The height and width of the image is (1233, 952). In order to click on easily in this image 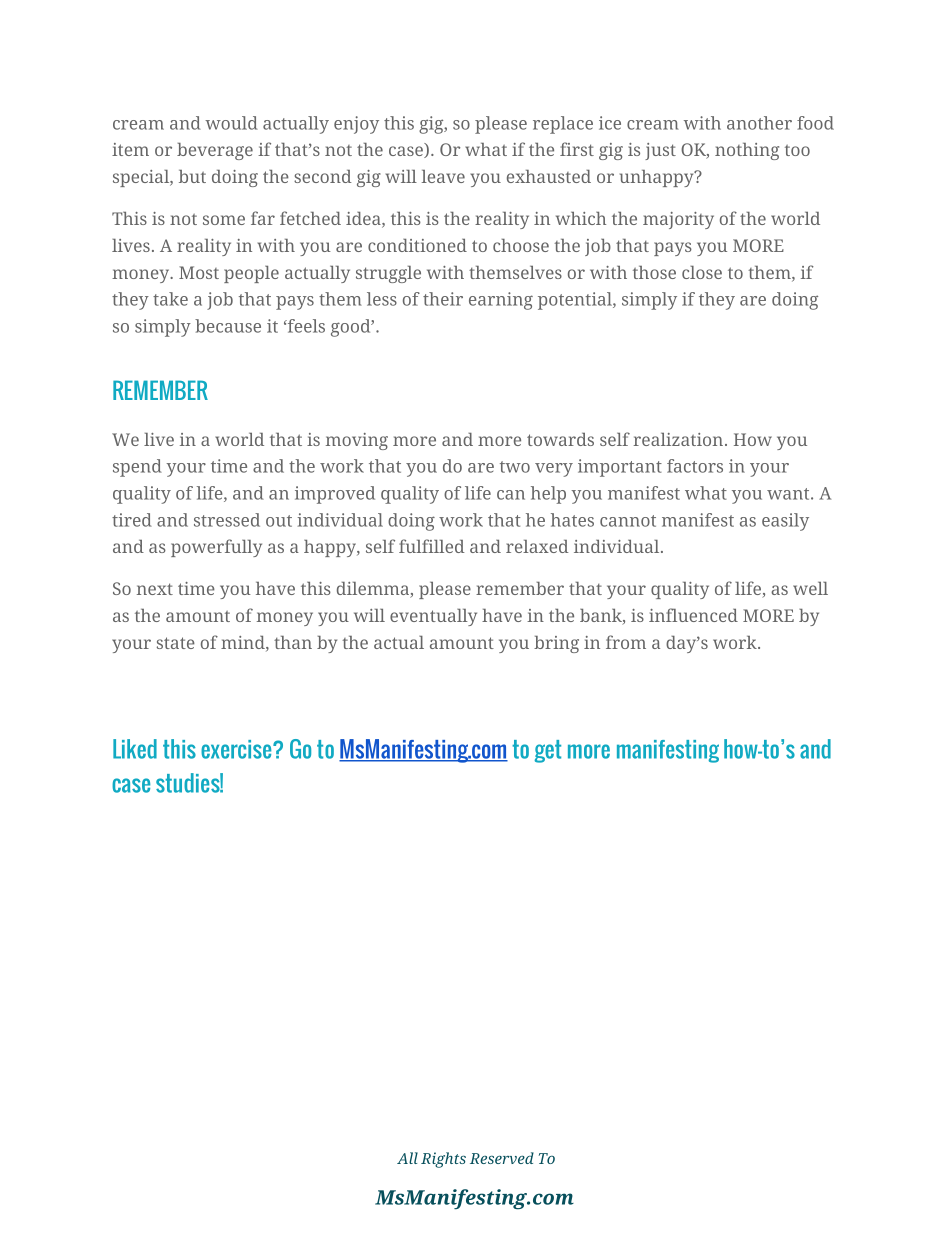, I will do `click(785, 522)`.
